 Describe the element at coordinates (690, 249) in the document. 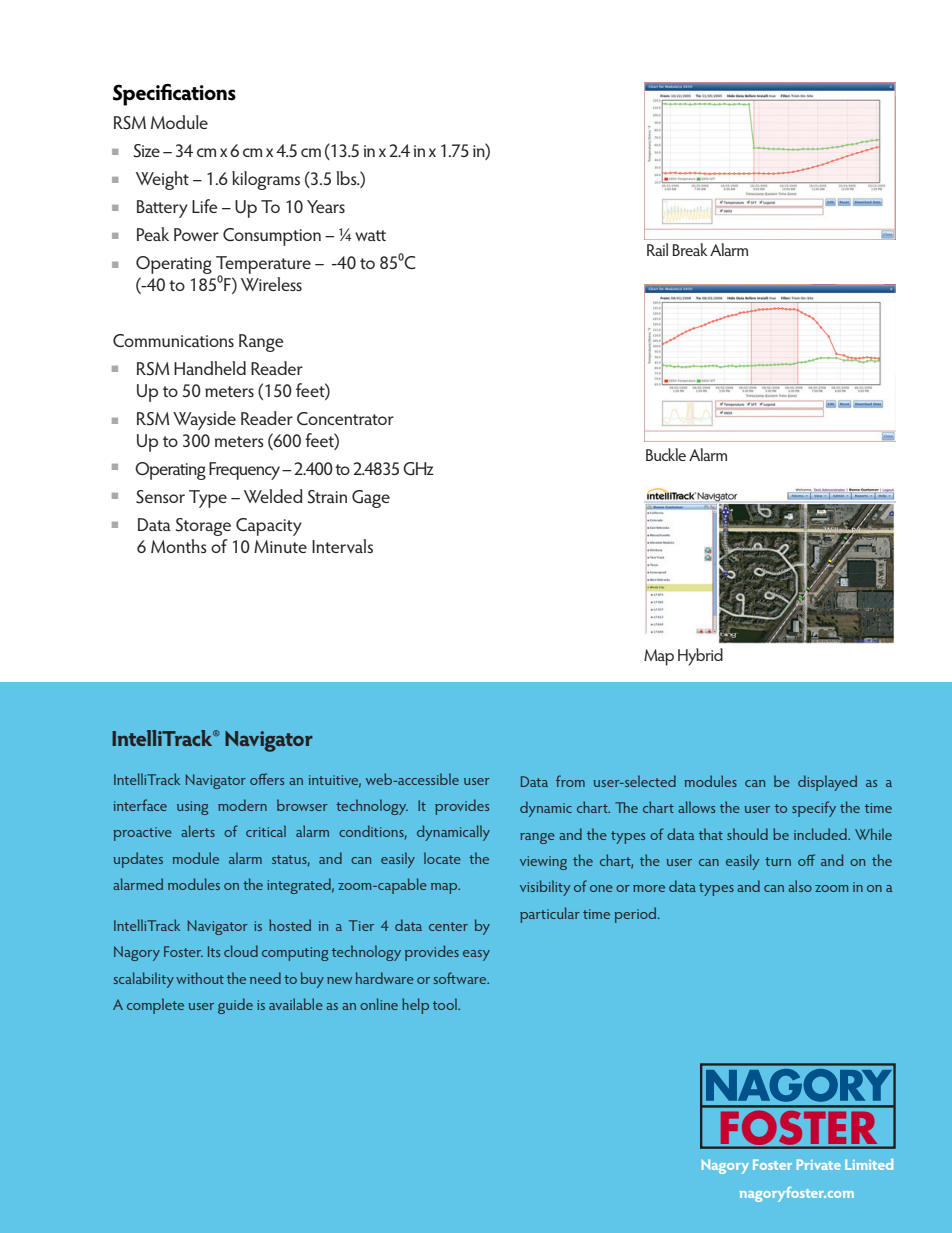

I see `Break` at that location.
